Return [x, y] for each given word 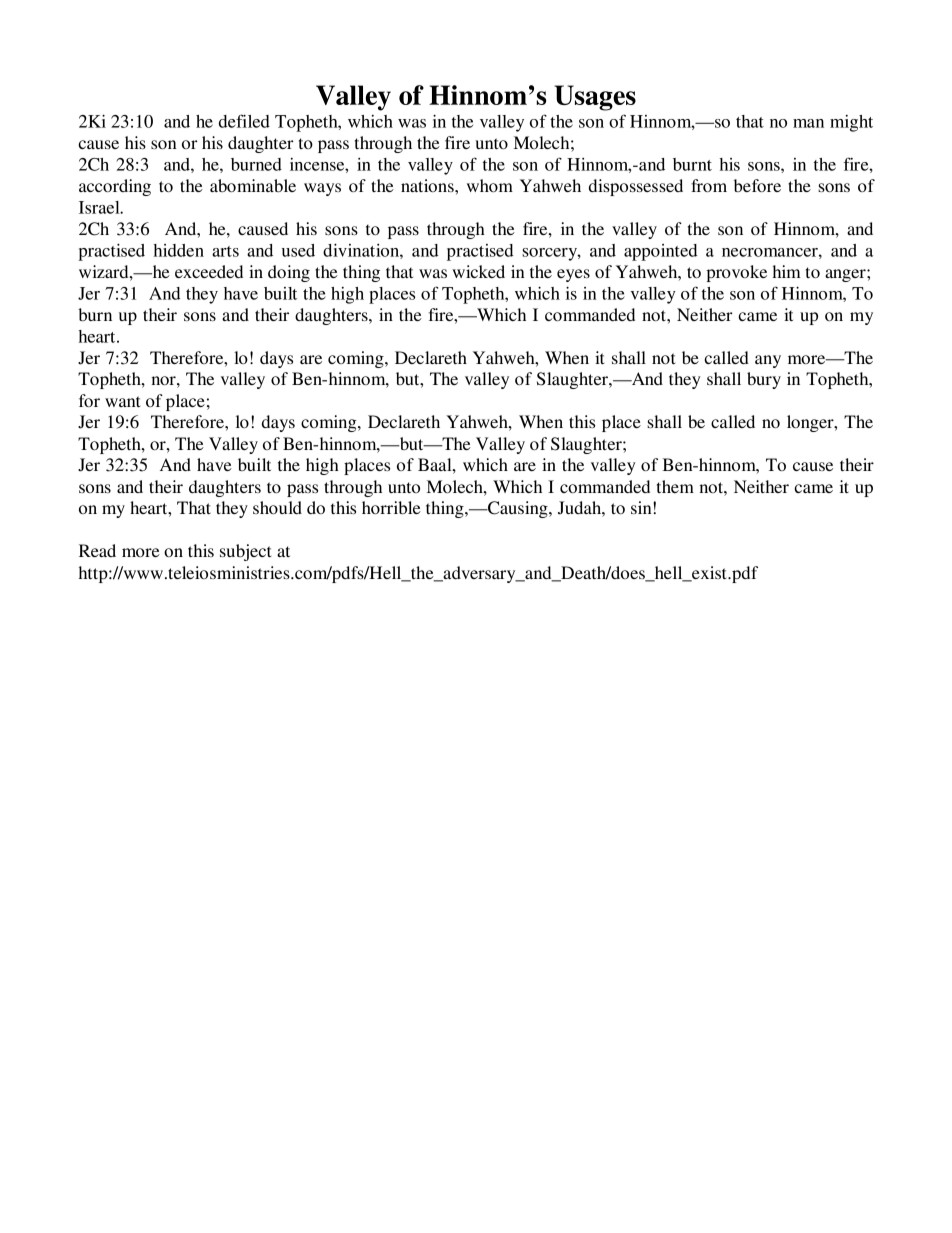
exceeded [209, 271]
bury [764, 380]
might [851, 123]
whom [490, 185]
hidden [179, 250]
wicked [478, 271]
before [757, 185]
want [123, 401]
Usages [595, 98]
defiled [244, 121]
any [768, 361]
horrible [391, 507]
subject [246, 552]
